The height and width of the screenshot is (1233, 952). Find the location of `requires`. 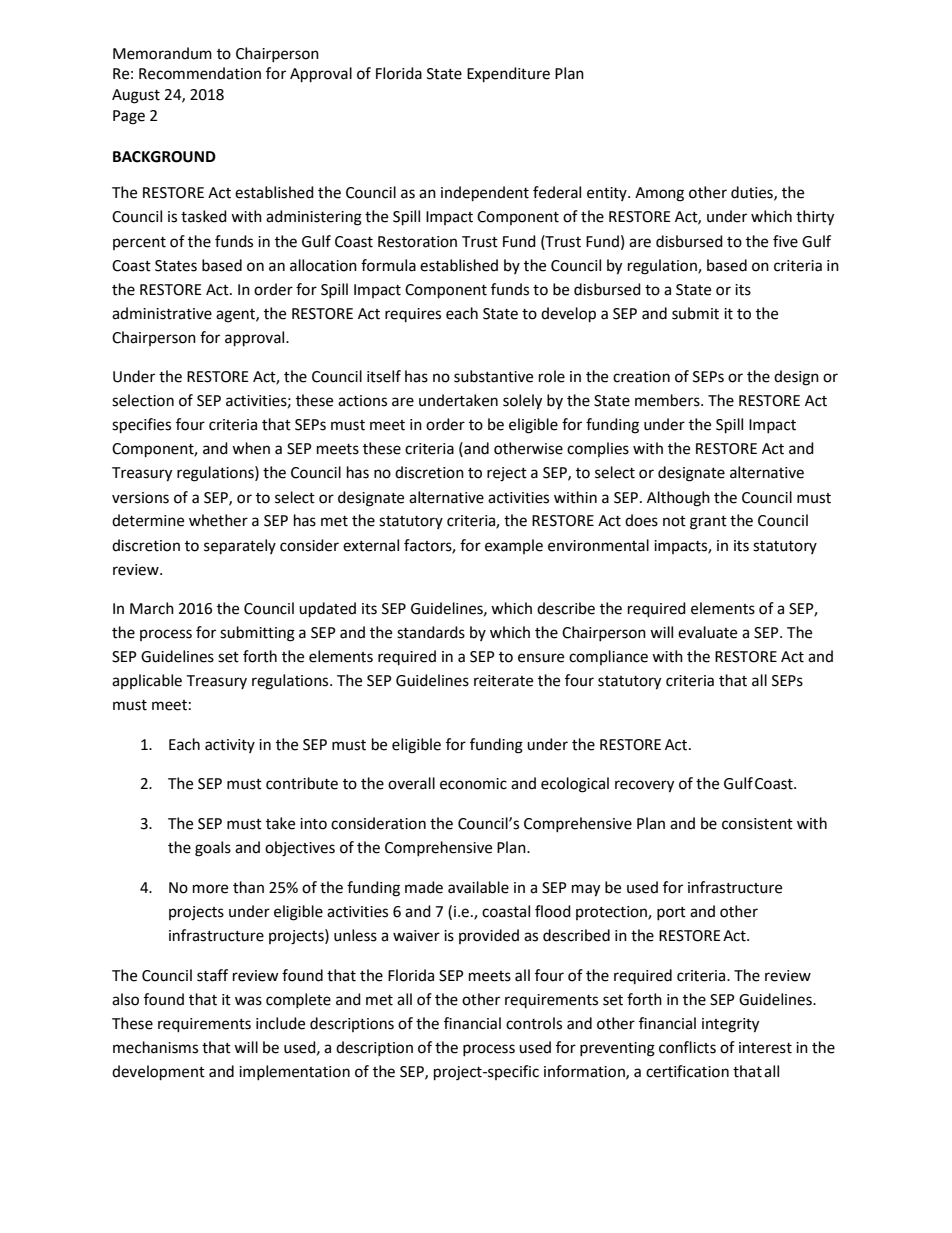

requires is located at coordinates (413, 315).
